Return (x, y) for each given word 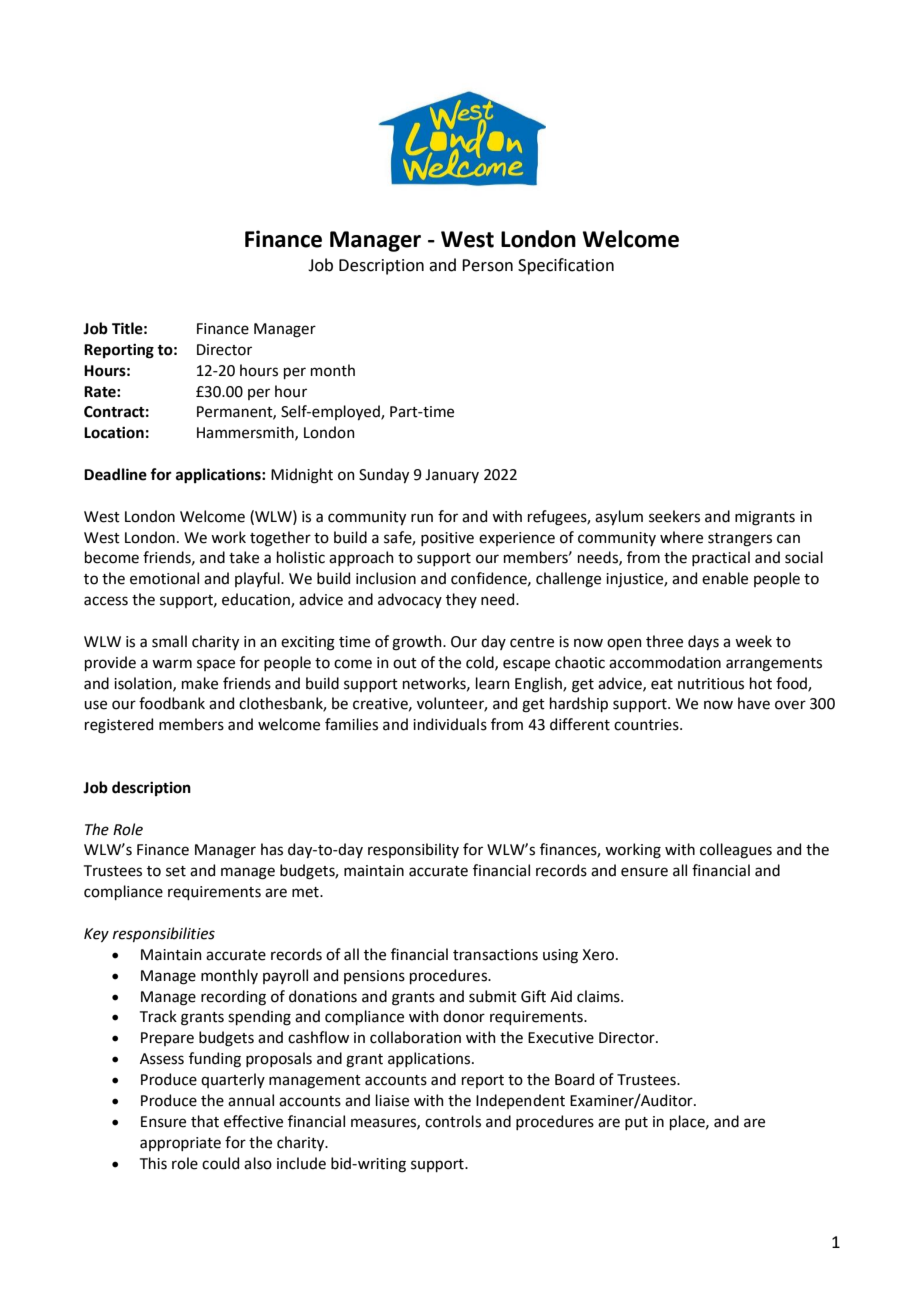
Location (114, 433)
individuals (450, 724)
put (636, 1123)
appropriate (180, 1144)
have (754, 703)
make (200, 683)
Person (487, 265)
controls (453, 1121)
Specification (566, 266)
